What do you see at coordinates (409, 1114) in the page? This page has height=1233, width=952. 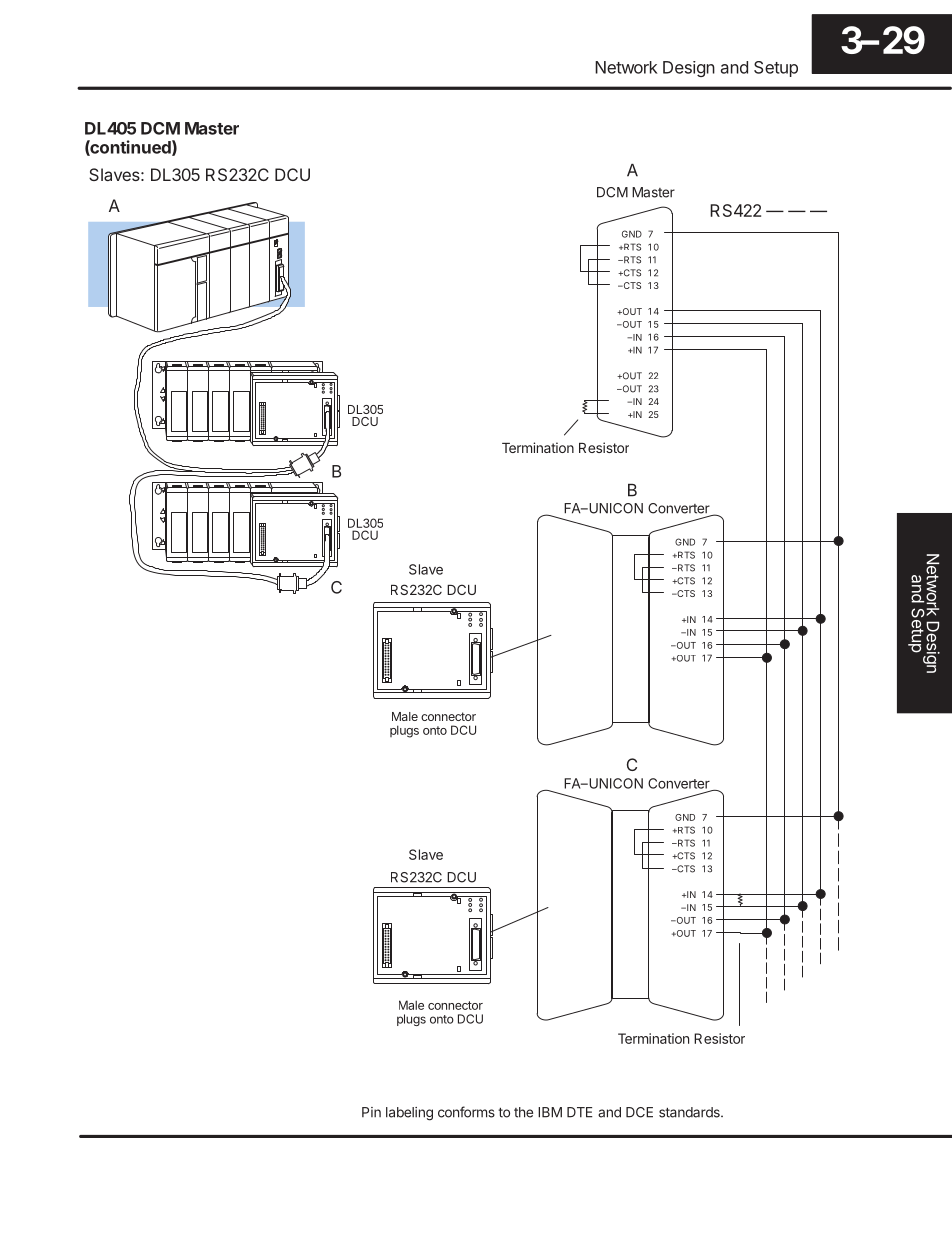 I see `labeling` at bounding box center [409, 1114].
